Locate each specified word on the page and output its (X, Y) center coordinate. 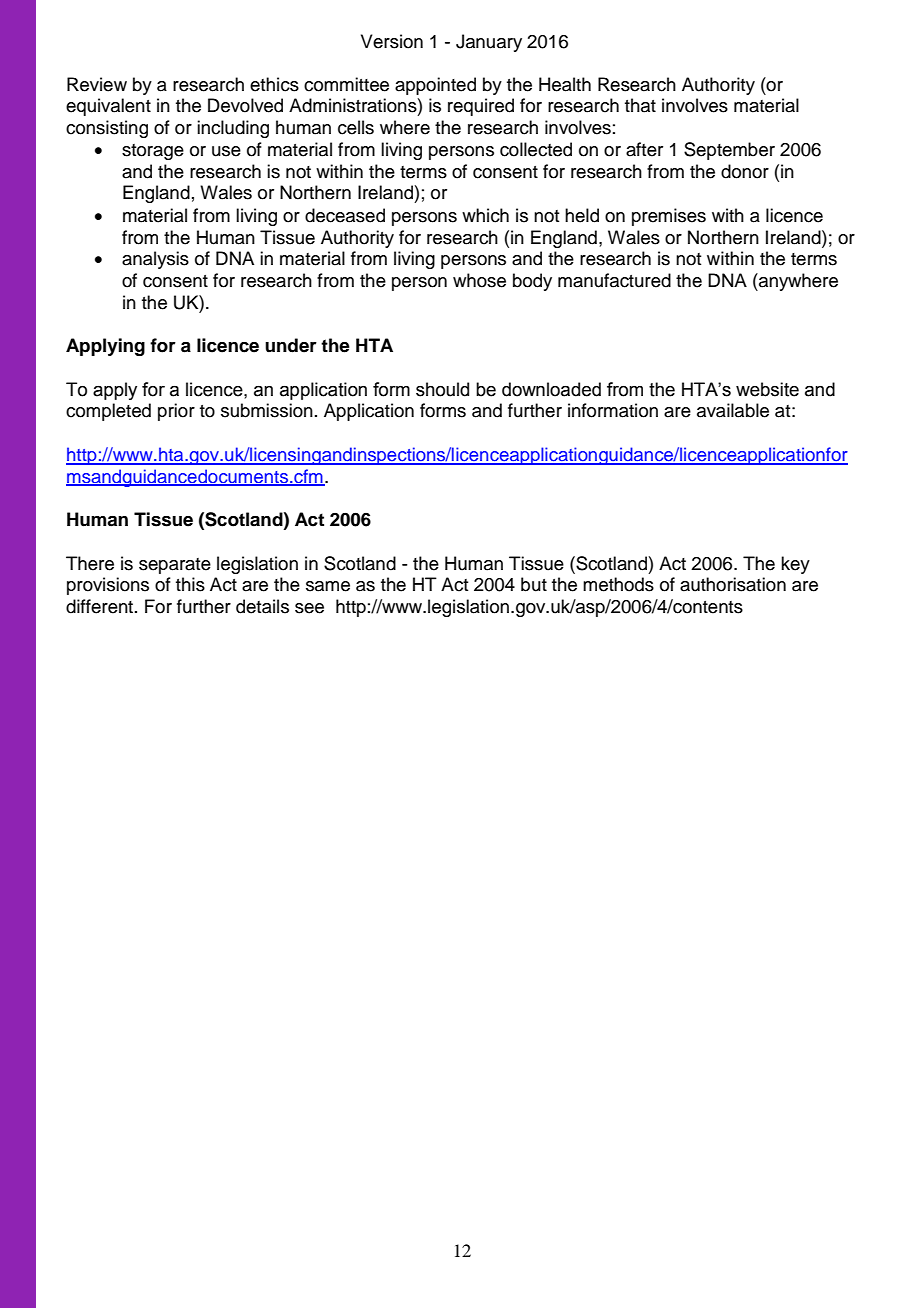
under (291, 345)
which (485, 215)
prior (176, 412)
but (534, 584)
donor (745, 171)
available (733, 410)
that (640, 105)
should (442, 389)
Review (97, 84)
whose (479, 280)
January (489, 43)
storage (153, 152)
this (190, 584)
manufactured (614, 280)
